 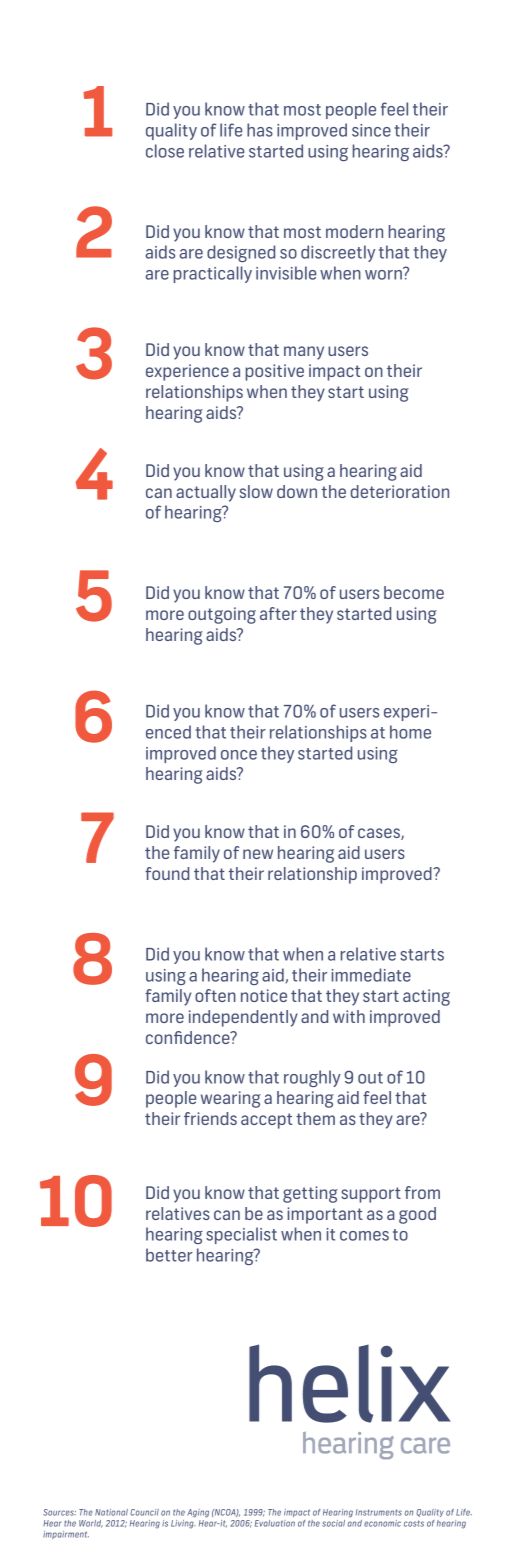 What do you see at coordinates (165, 151) in the screenshot?
I see `close` at bounding box center [165, 151].
